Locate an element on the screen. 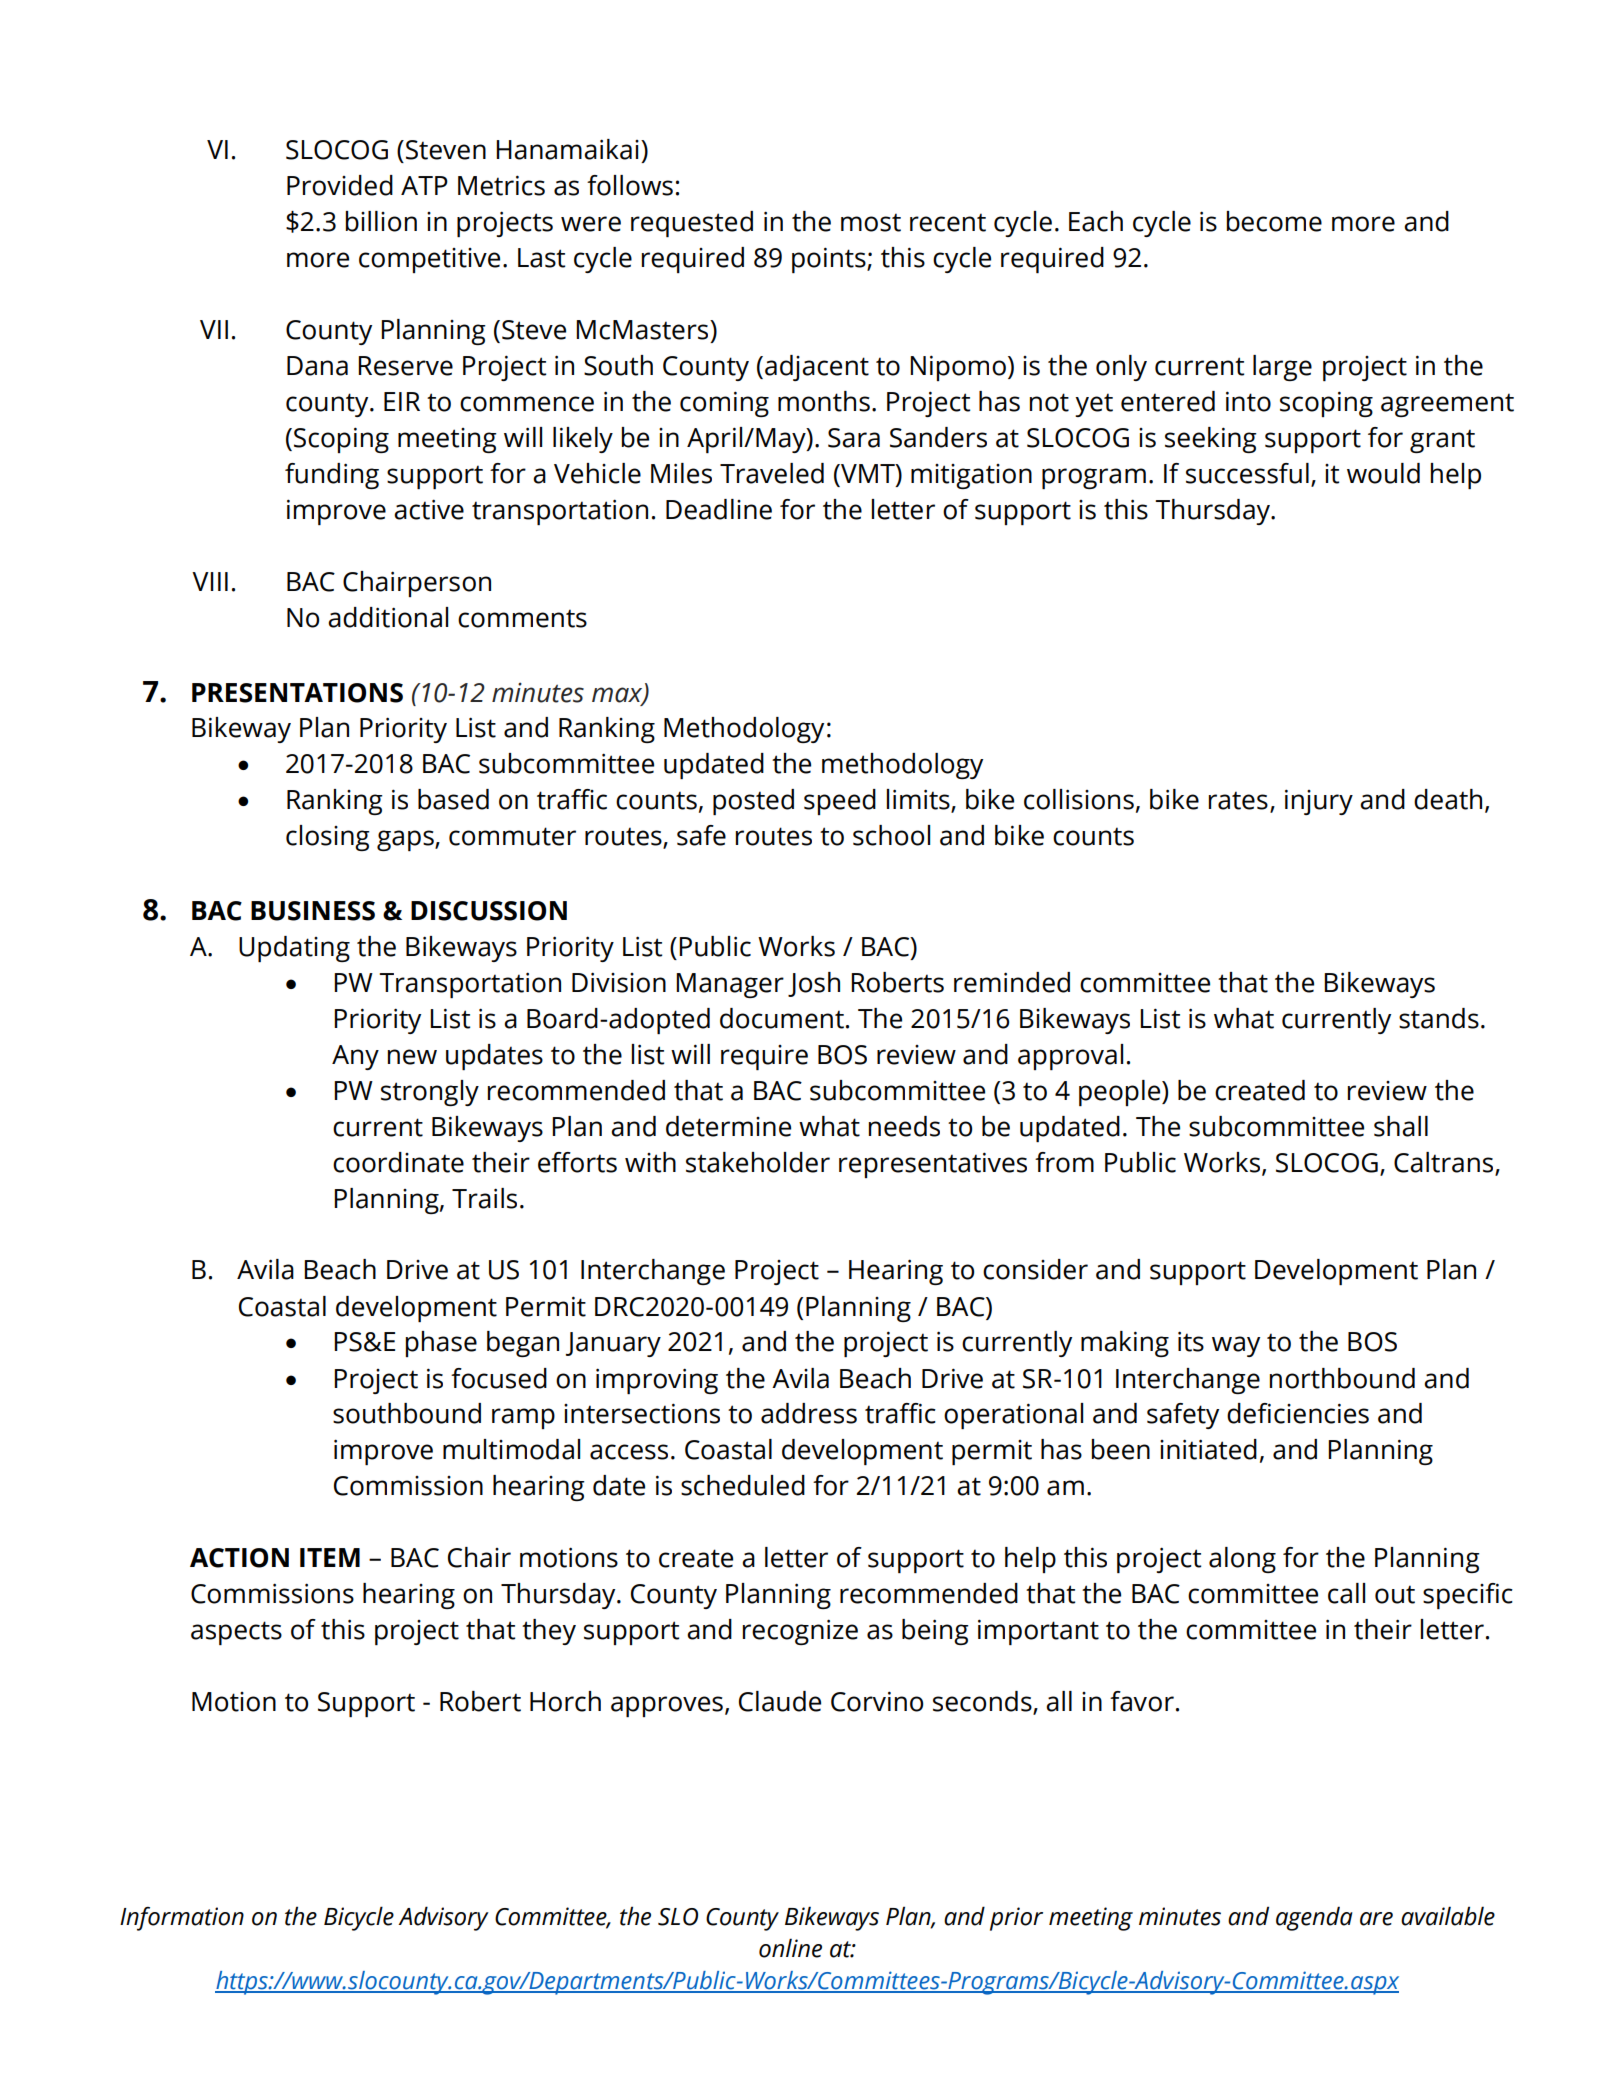 The width and height of the screenshot is (1615, 2091). billion is located at coordinates (381, 221).
